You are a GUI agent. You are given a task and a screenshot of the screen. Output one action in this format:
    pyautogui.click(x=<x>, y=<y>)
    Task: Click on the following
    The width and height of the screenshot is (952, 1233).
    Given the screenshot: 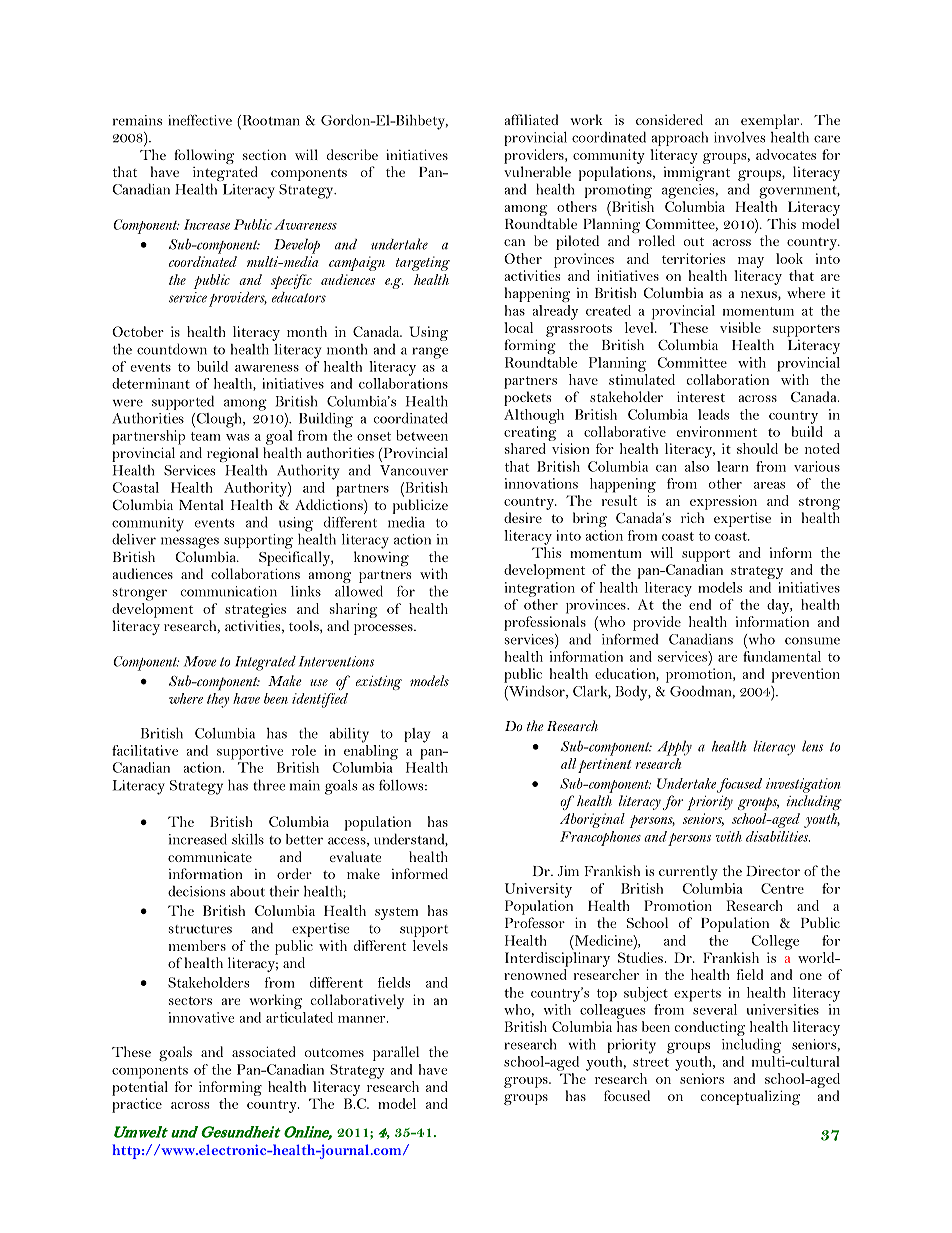 What is the action you would take?
    pyautogui.click(x=204, y=156)
